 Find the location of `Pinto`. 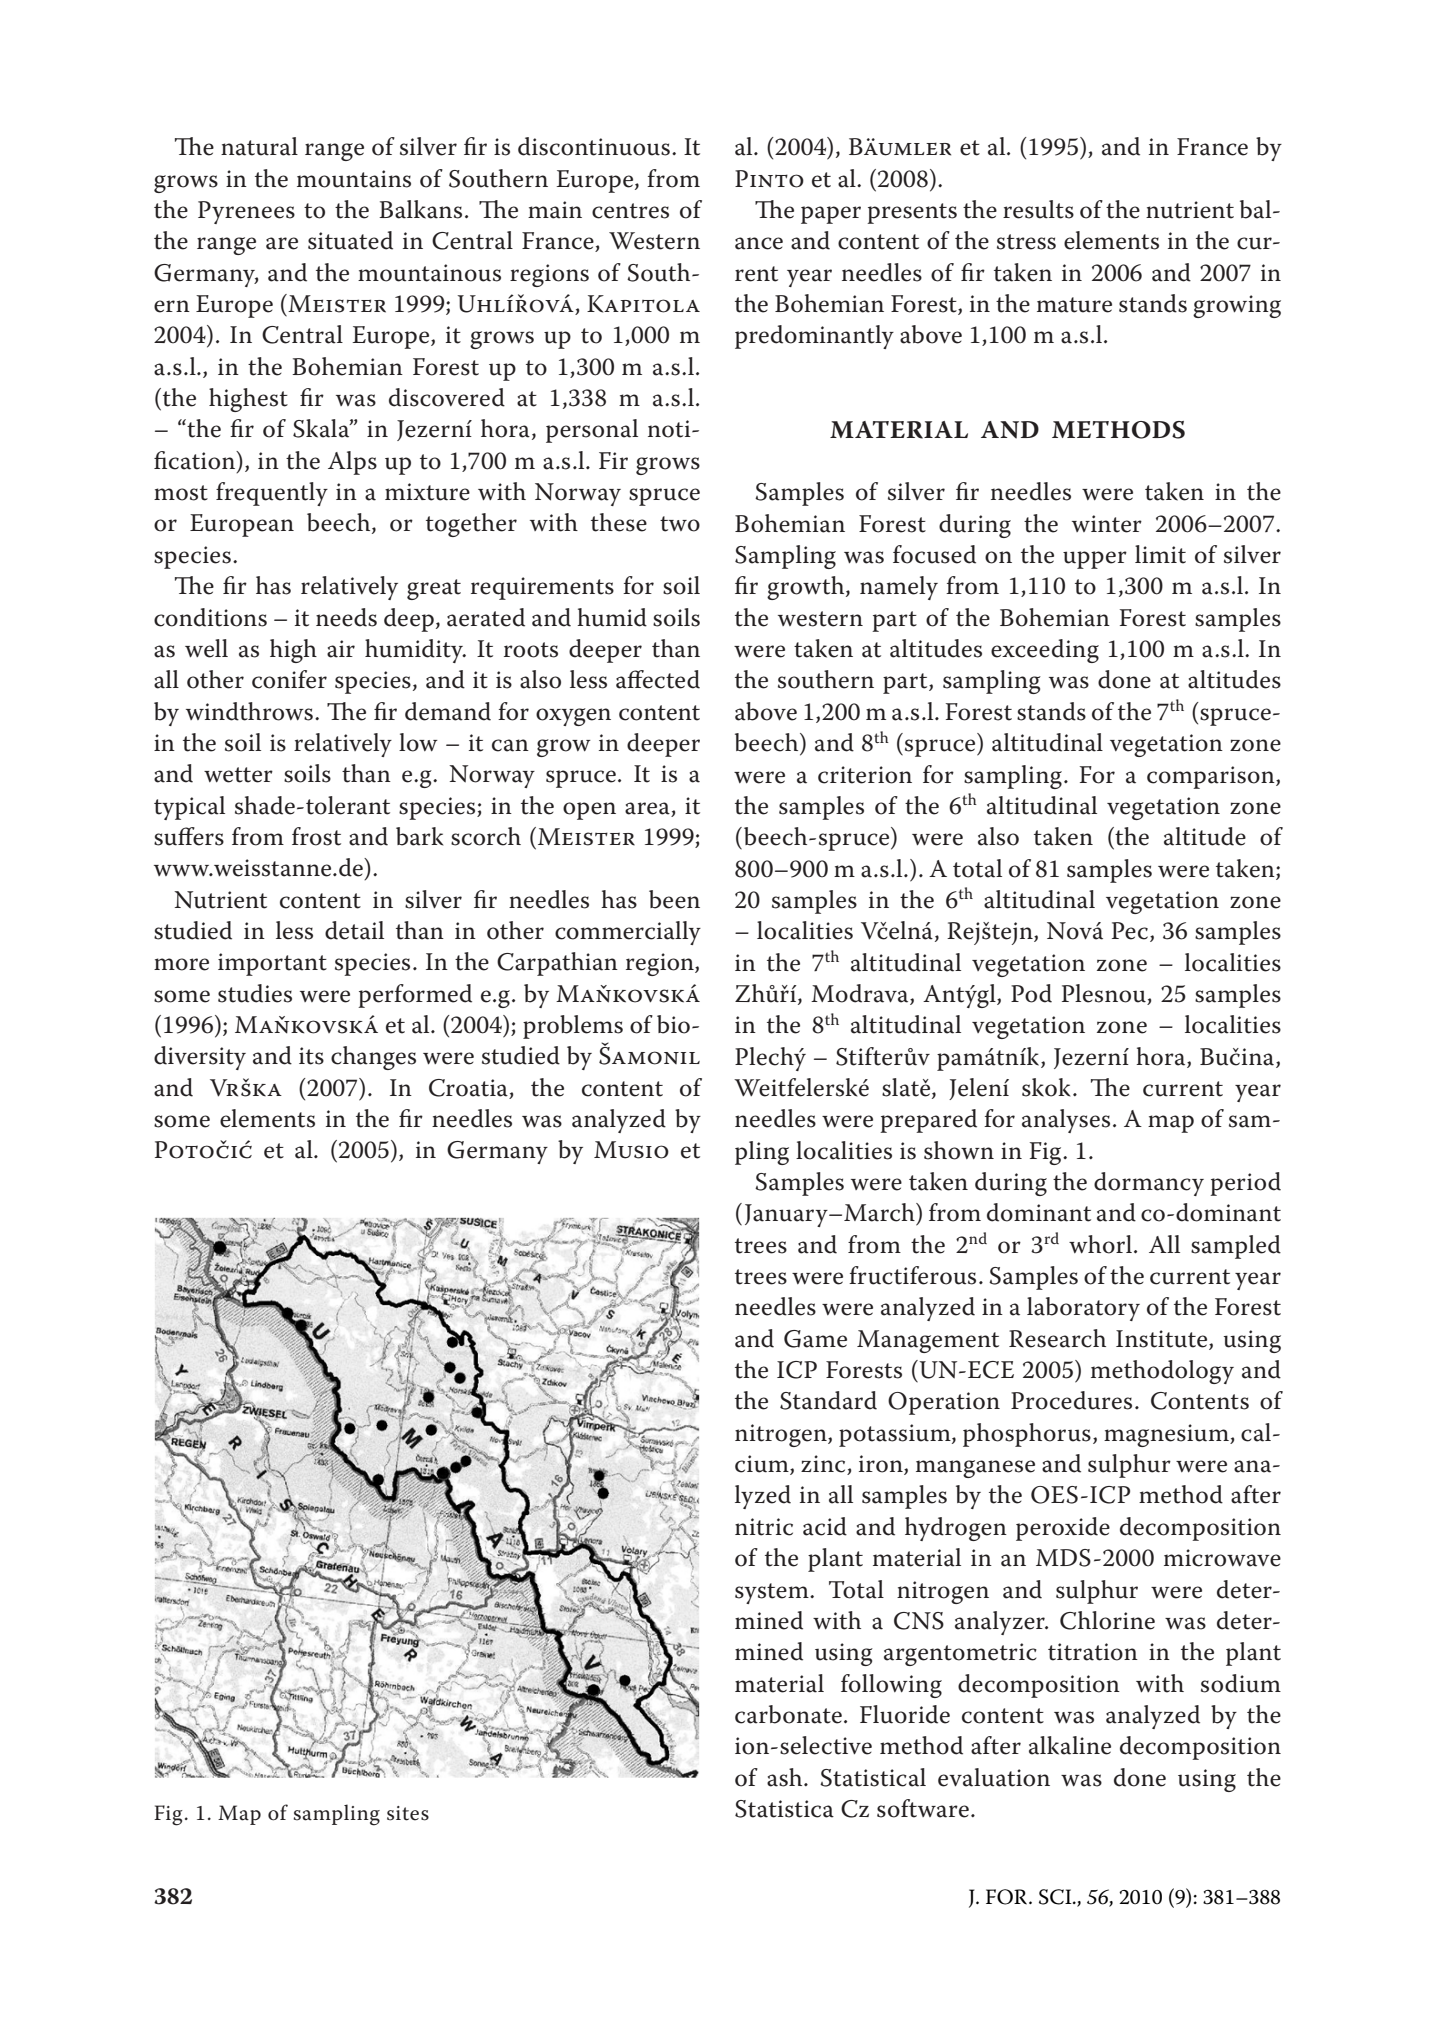

Pinto is located at coordinates (769, 179).
